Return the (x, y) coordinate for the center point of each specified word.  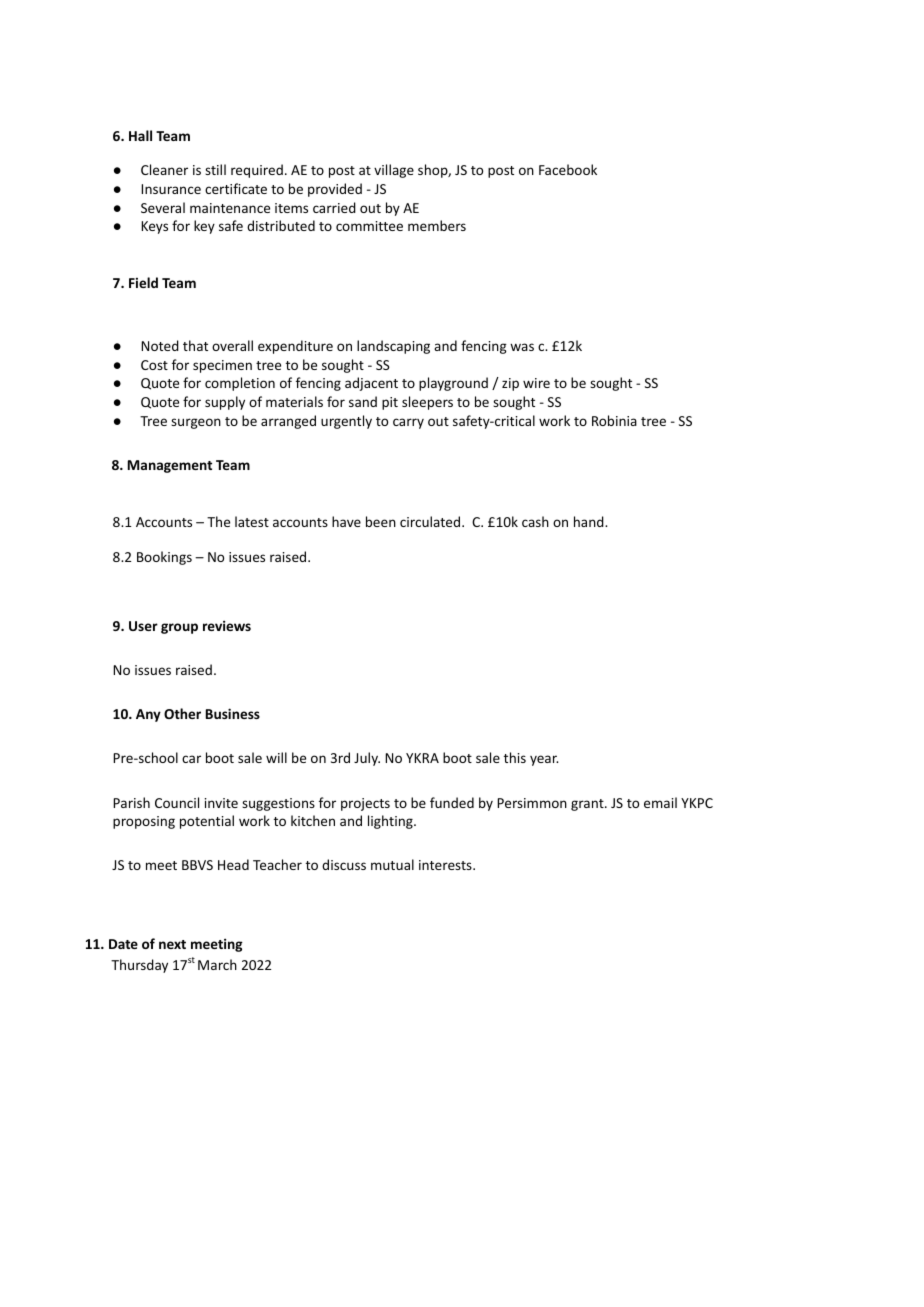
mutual (392, 864)
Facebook (568, 169)
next (172, 944)
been (381, 521)
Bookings (164, 558)
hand (590, 521)
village (394, 171)
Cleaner (164, 169)
